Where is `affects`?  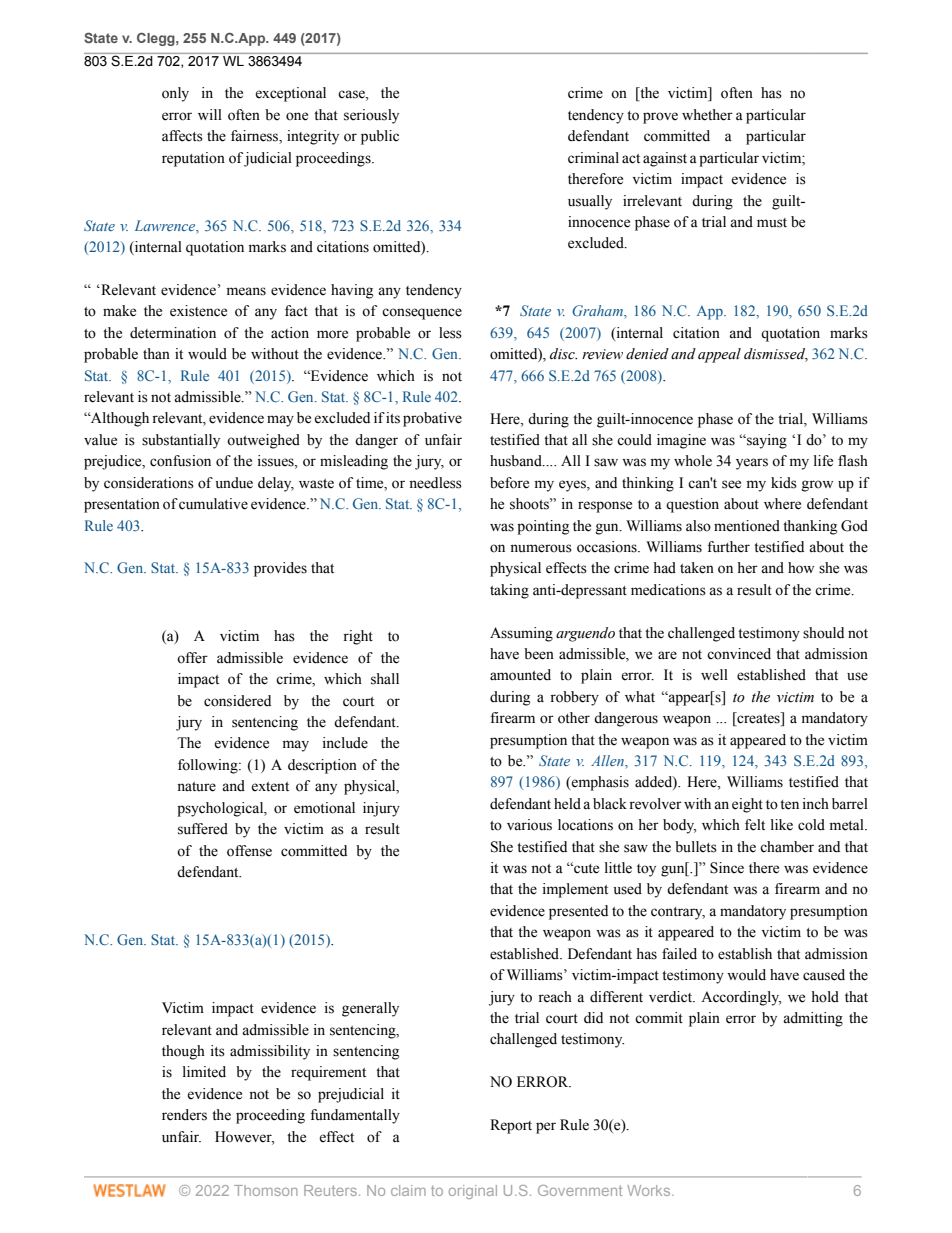
affects is located at coordinates (182, 136).
